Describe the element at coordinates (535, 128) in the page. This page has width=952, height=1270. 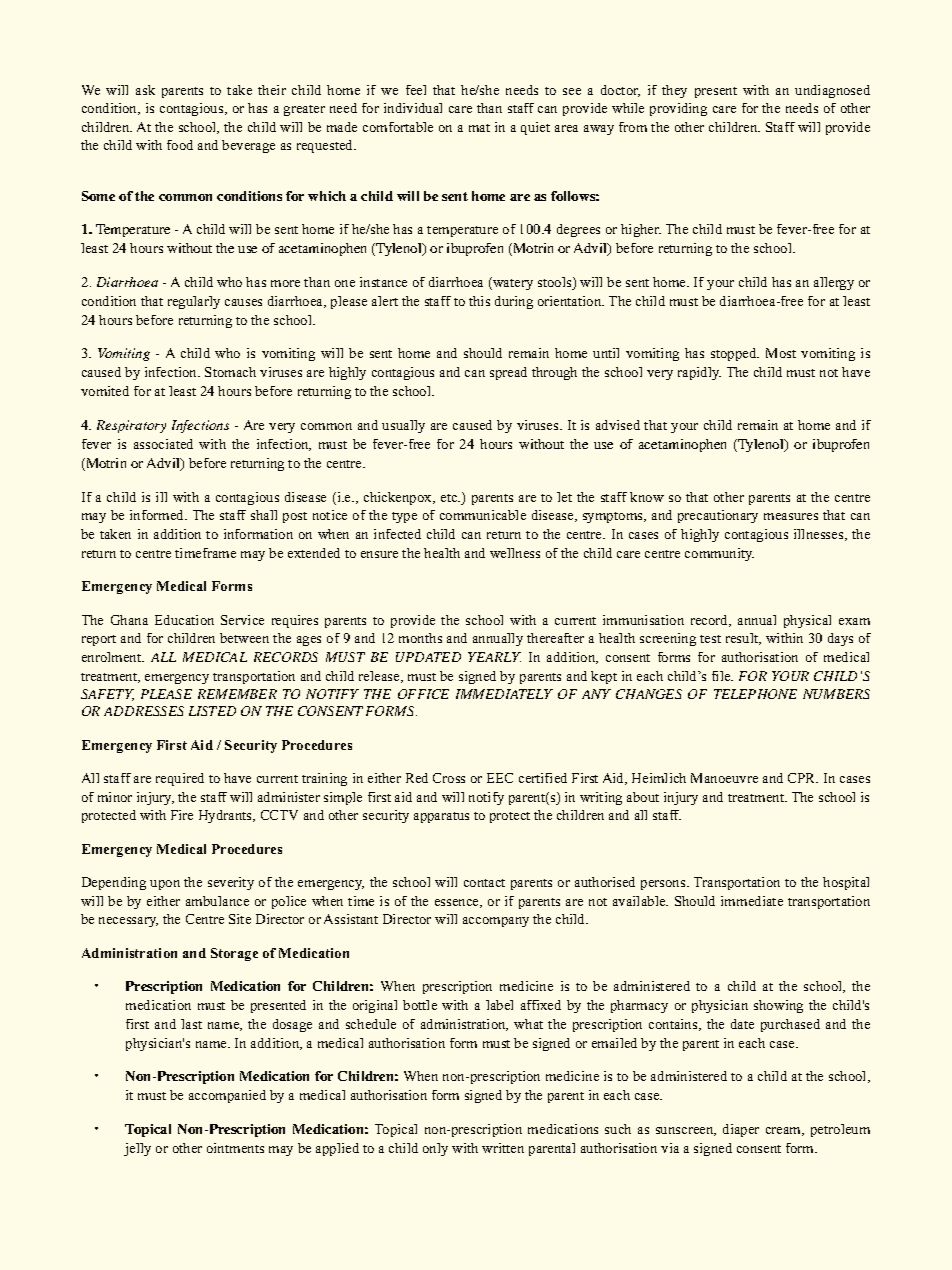
I see `quiet` at that location.
